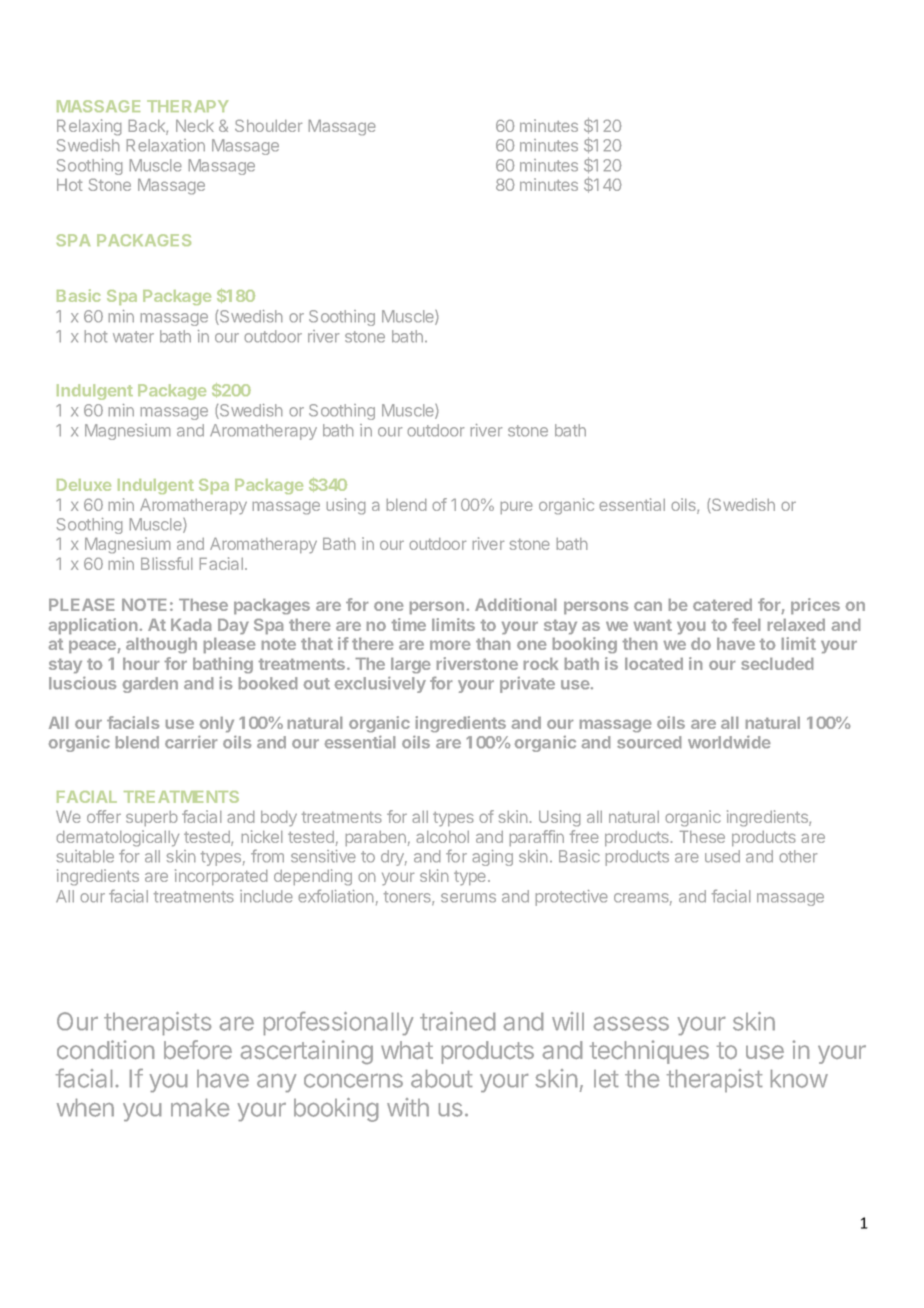  What do you see at coordinates (746, 624) in the page?
I see `feel` at bounding box center [746, 624].
